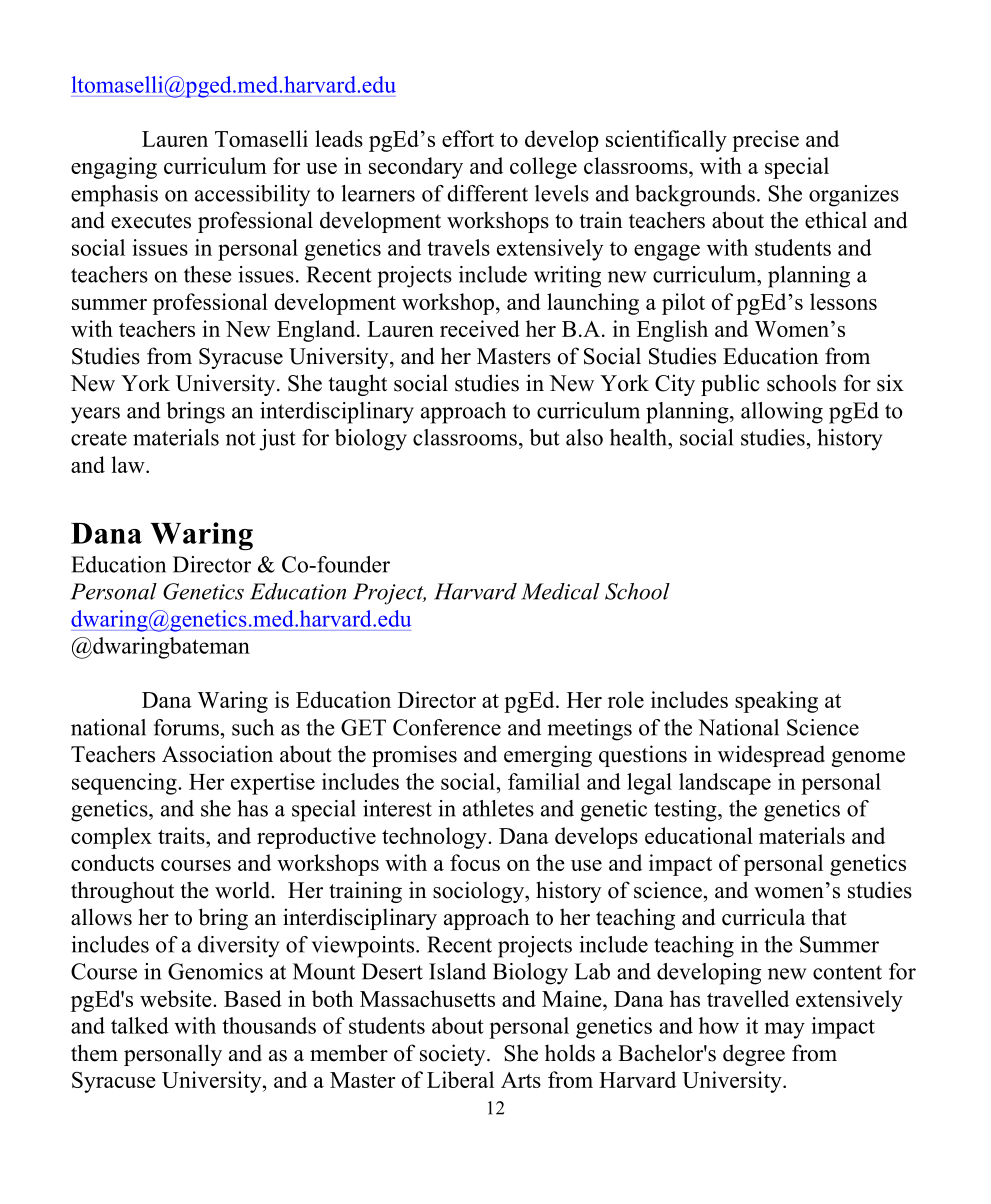 The image size is (991, 1204). I want to click on speaking, so click(776, 702).
